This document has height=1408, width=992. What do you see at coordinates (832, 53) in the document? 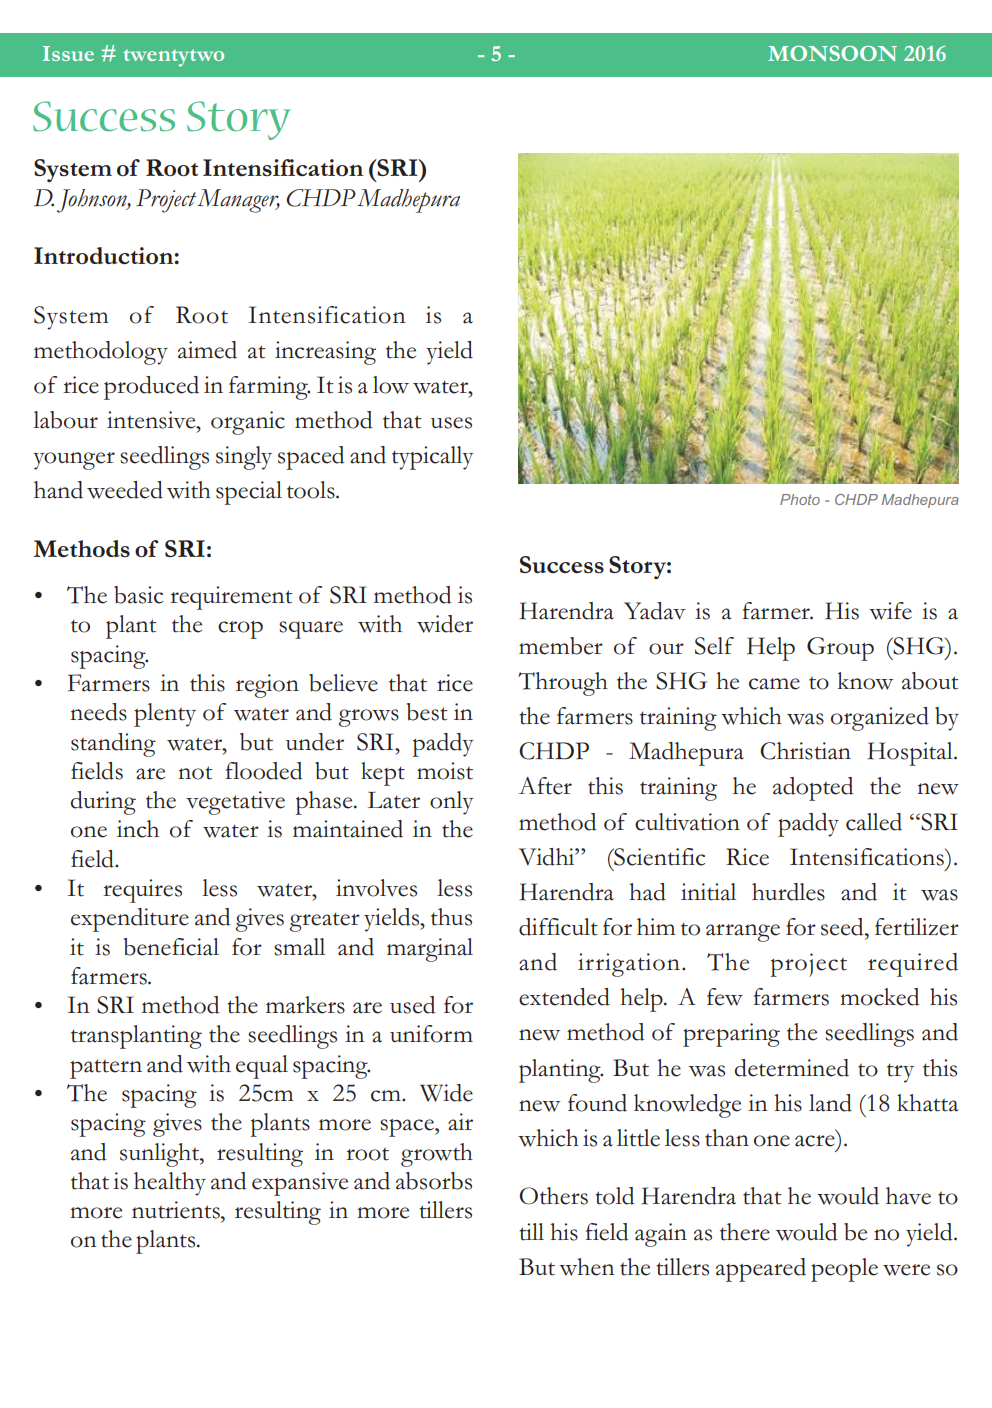
I see `MONSOON` at bounding box center [832, 53].
